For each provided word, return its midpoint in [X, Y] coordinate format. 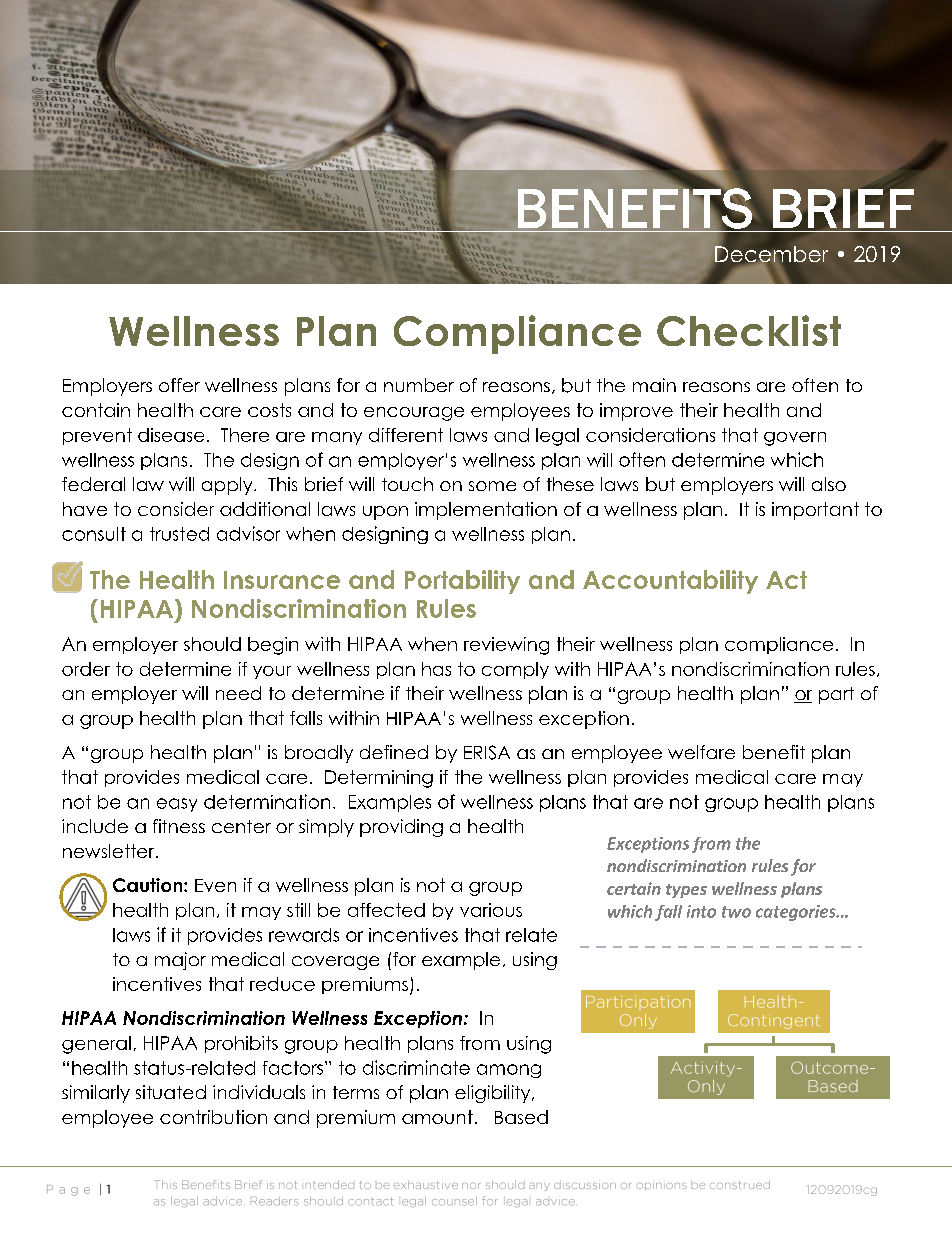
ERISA [487, 752]
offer [179, 385]
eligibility [494, 1094]
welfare [701, 752]
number [419, 385]
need [238, 693]
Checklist [749, 330]
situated [171, 1092]
